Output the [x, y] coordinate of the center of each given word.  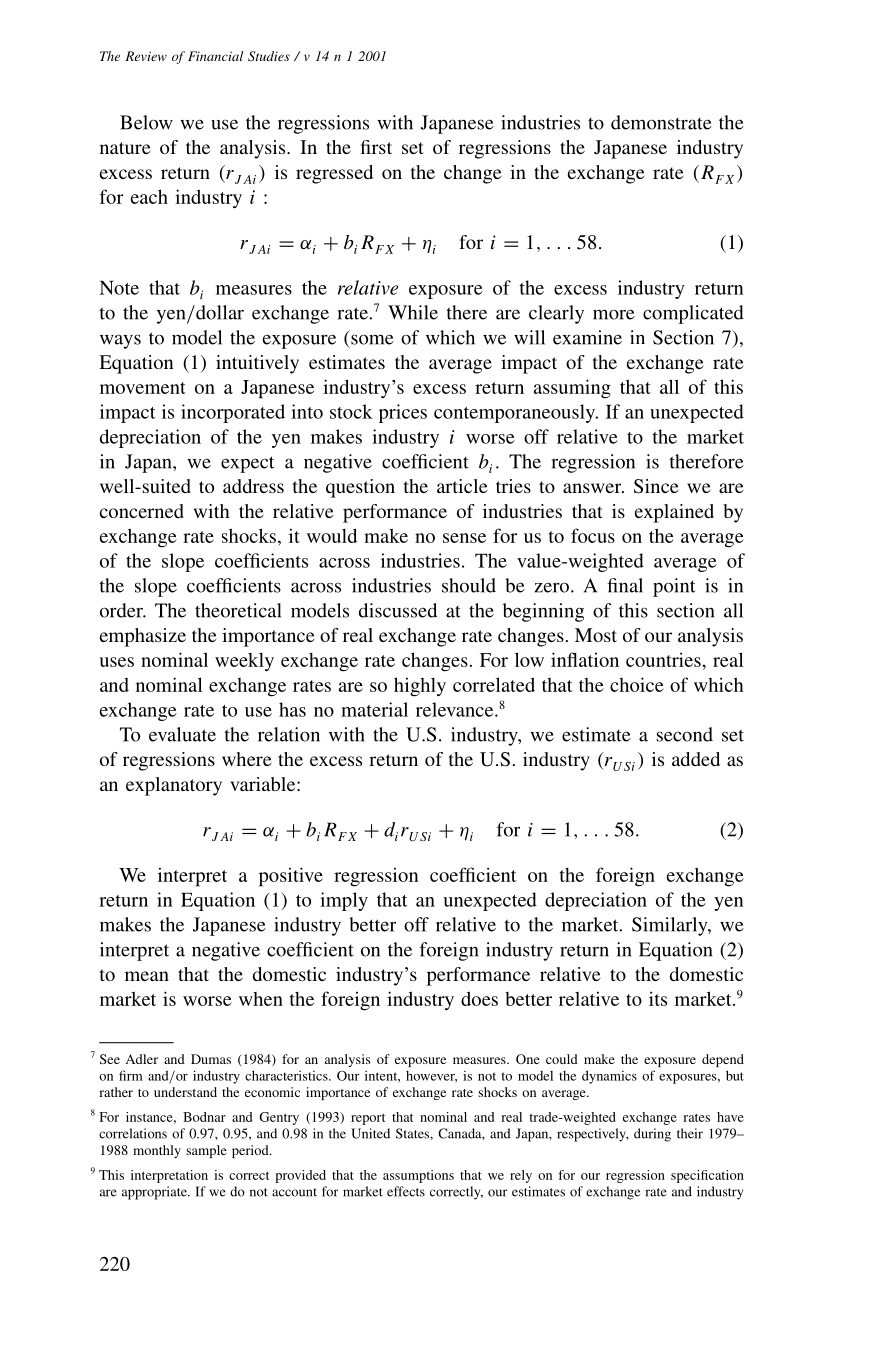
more [614, 314]
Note [119, 288]
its [658, 998]
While [413, 312]
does [479, 998]
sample [206, 1151]
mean [147, 976]
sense [464, 538]
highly [420, 687]
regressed [334, 174]
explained [674, 513]
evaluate [182, 734]
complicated [693, 314]
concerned [142, 511]
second [685, 734]
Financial [215, 56]
